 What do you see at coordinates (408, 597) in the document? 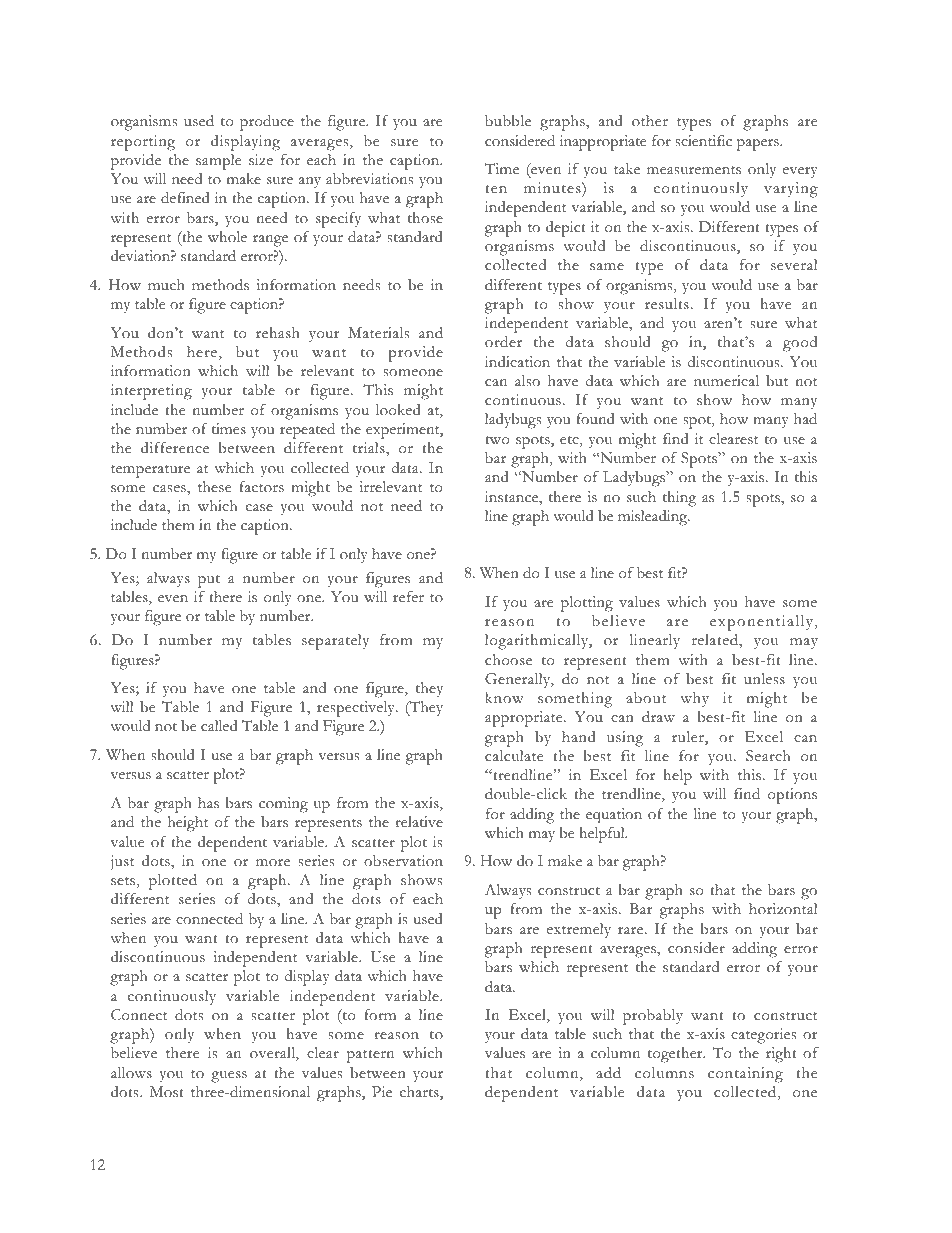
I see `refer` at bounding box center [408, 597].
